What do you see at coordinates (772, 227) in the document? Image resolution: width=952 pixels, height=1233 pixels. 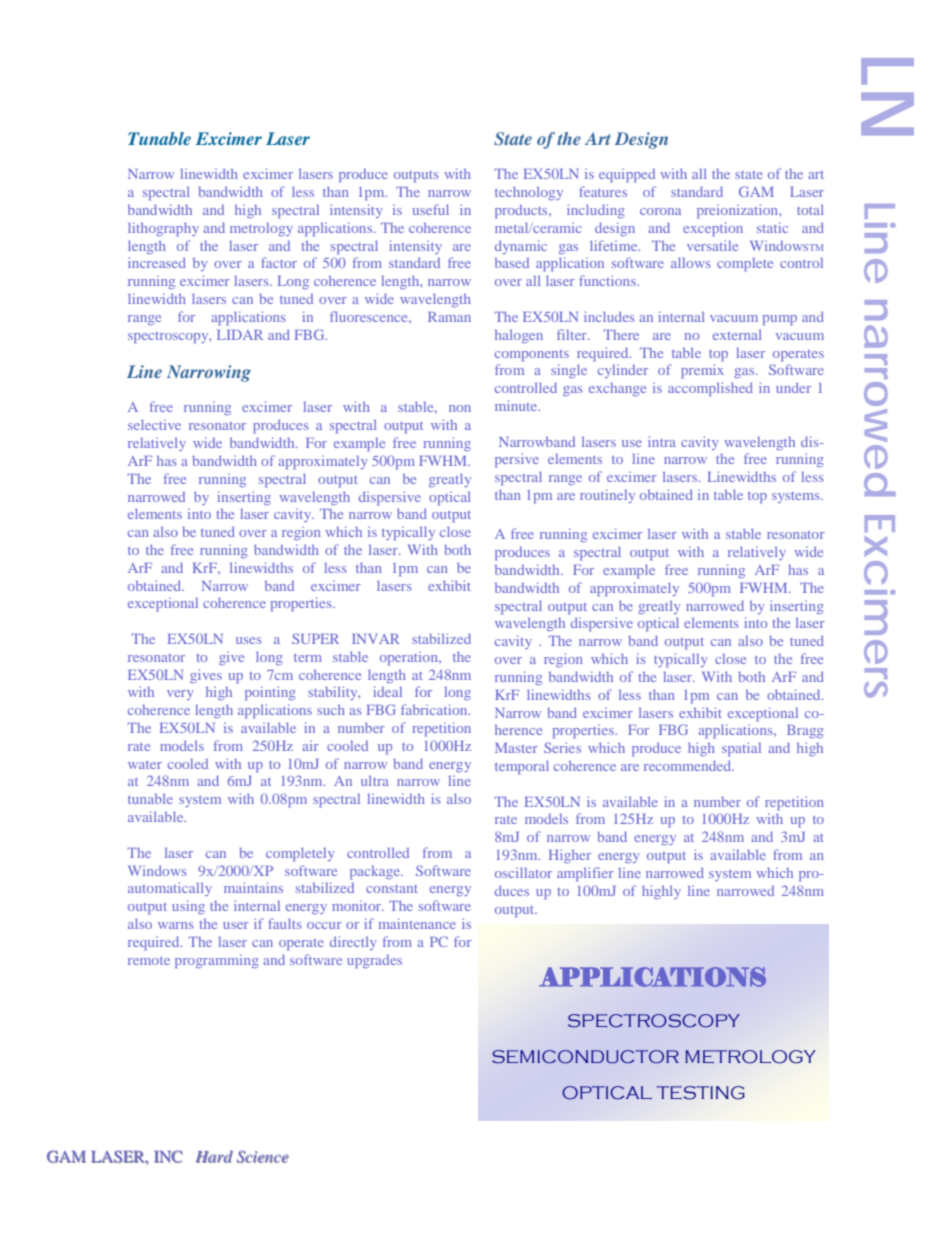 I see `static` at bounding box center [772, 227].
